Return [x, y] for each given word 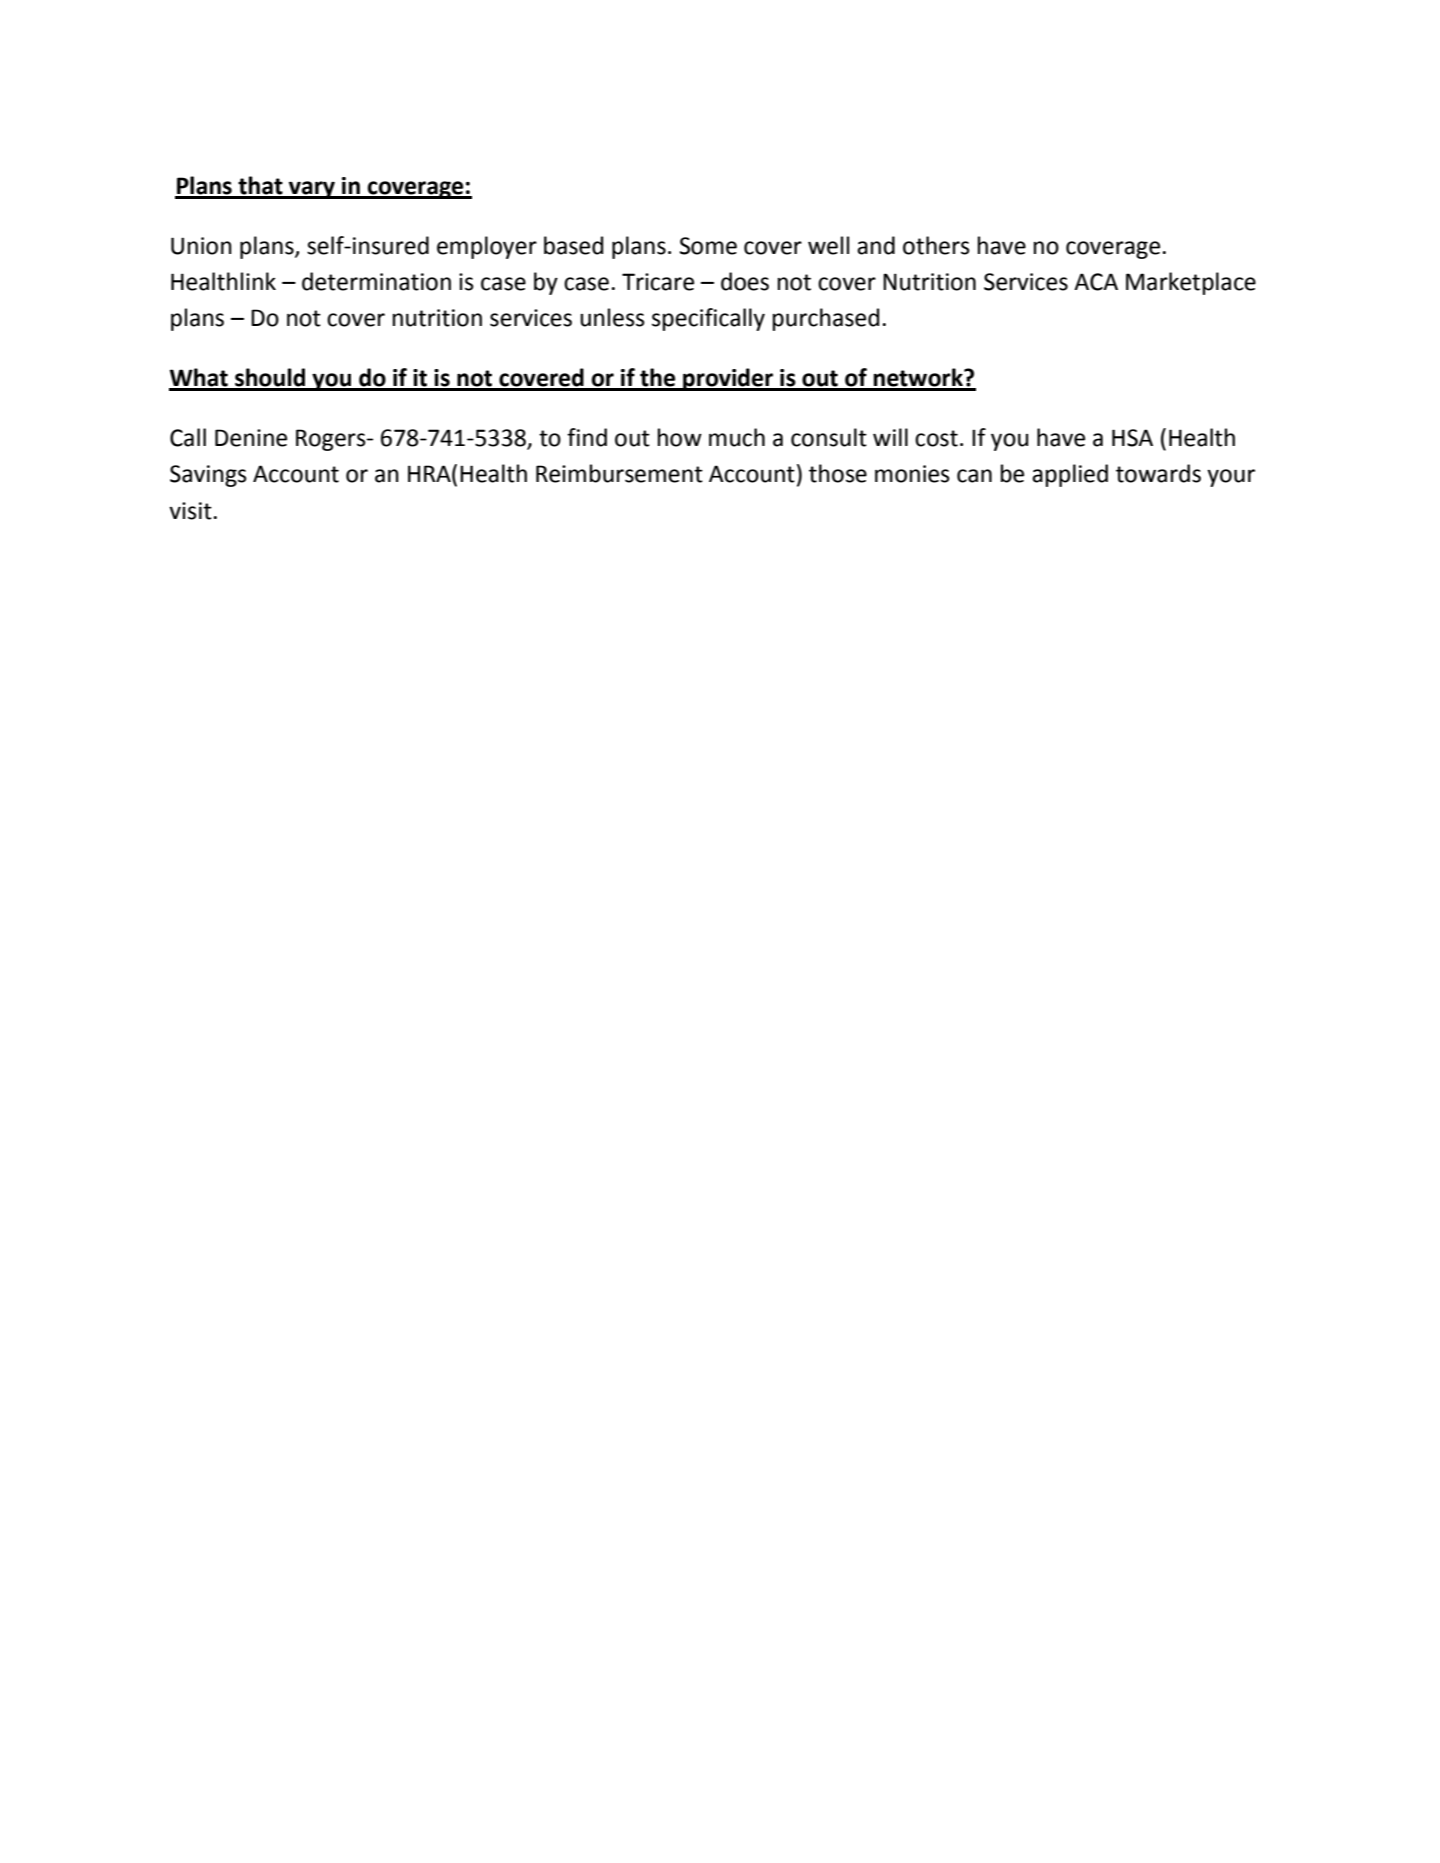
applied [1070, 475]
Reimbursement [619, 473]
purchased [826, 319]
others [936, 245]
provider [728, 379]
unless [612, 317]
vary [312, 190]
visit [190, 511]
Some [708, 246]
